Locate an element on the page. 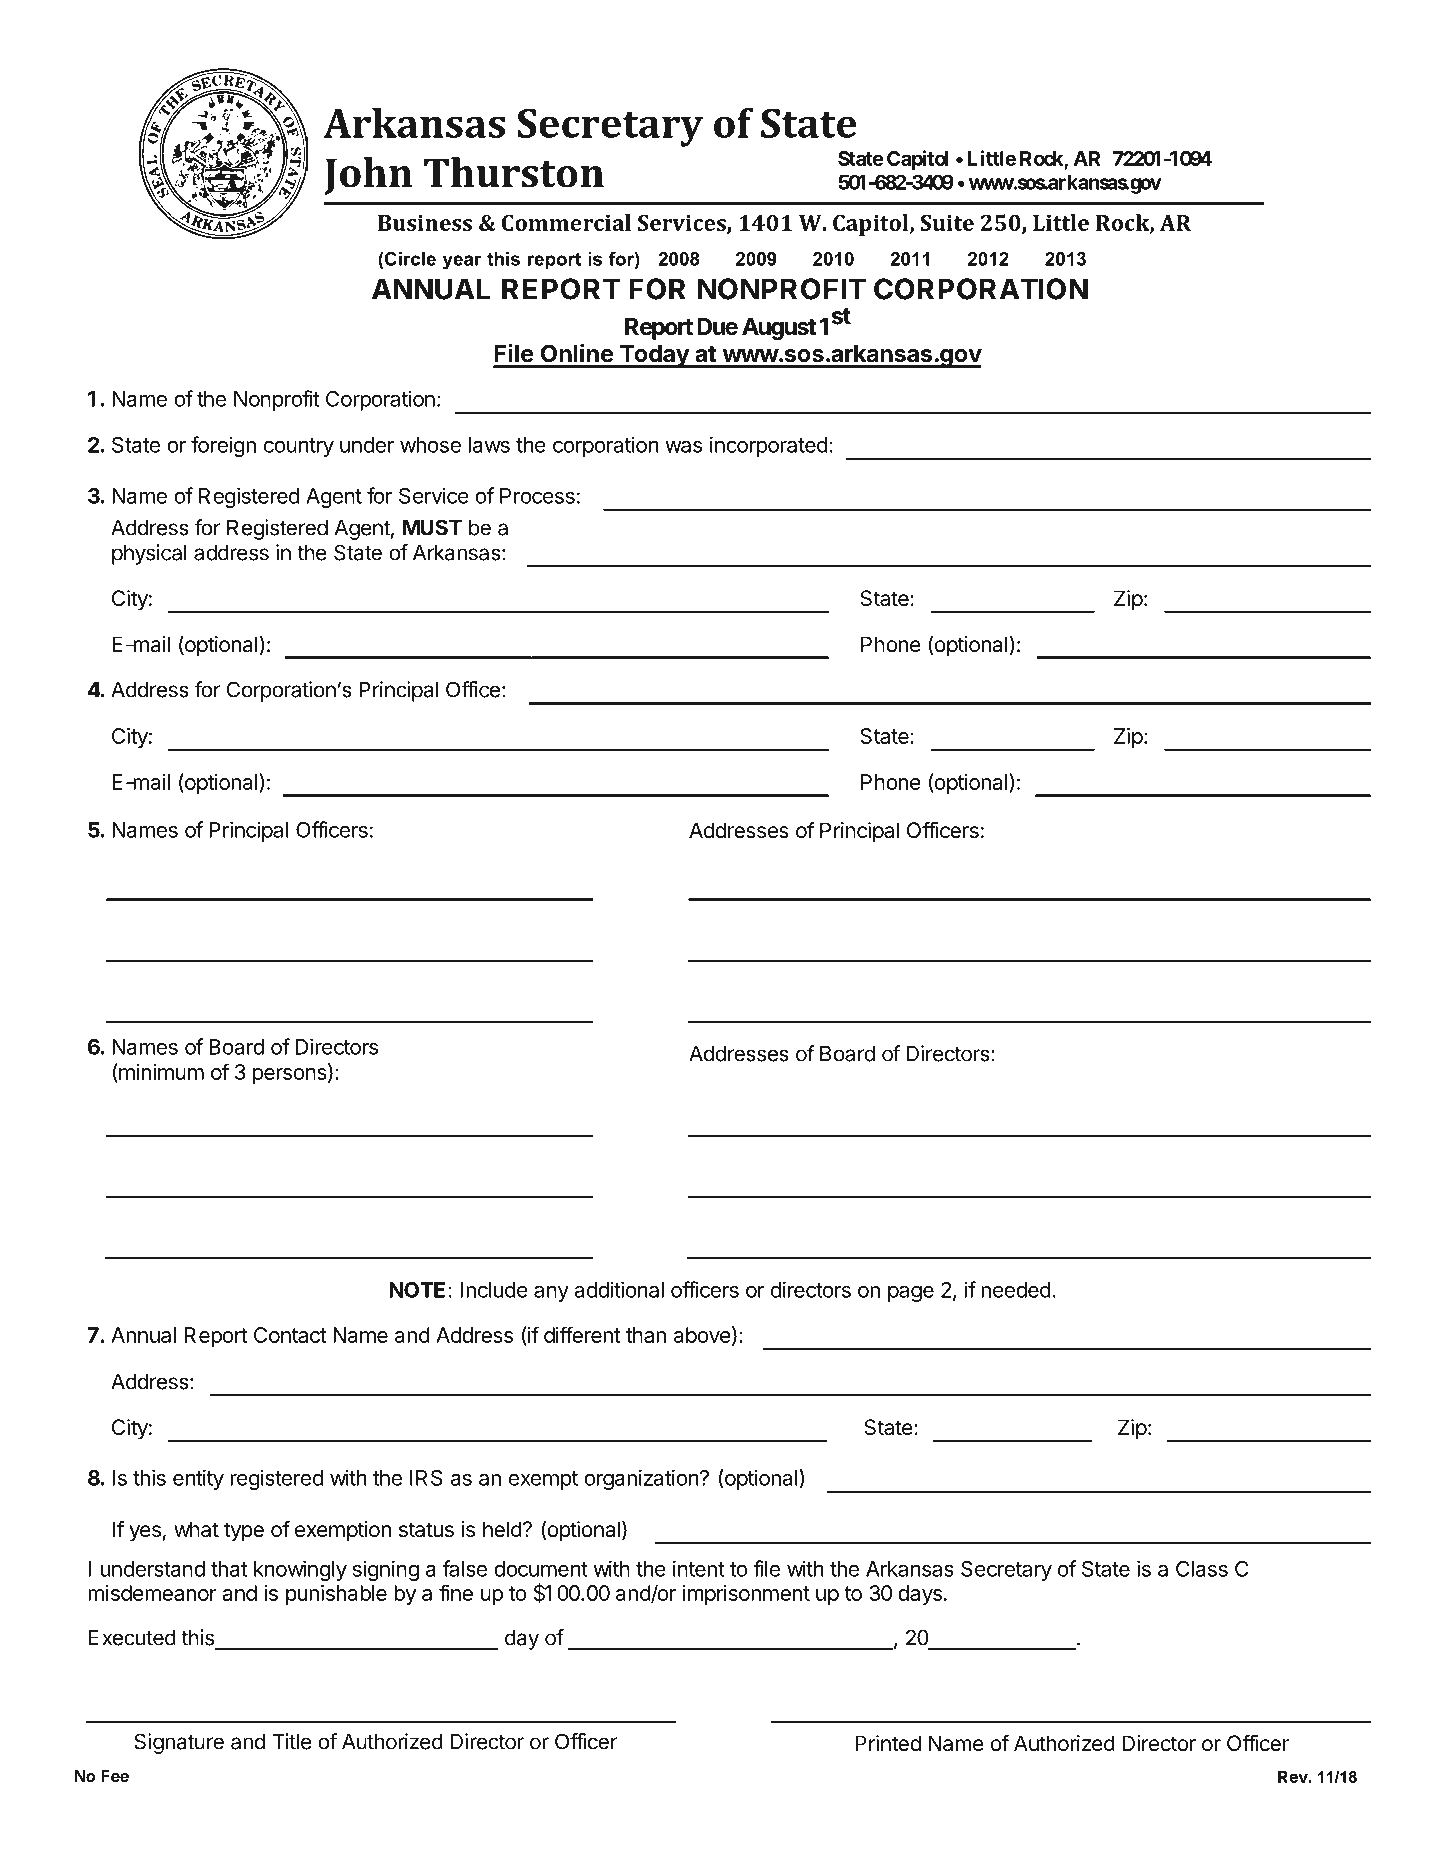 The image size is (1445, 1870). imprisonment is located at coordinates (746, 1595).
